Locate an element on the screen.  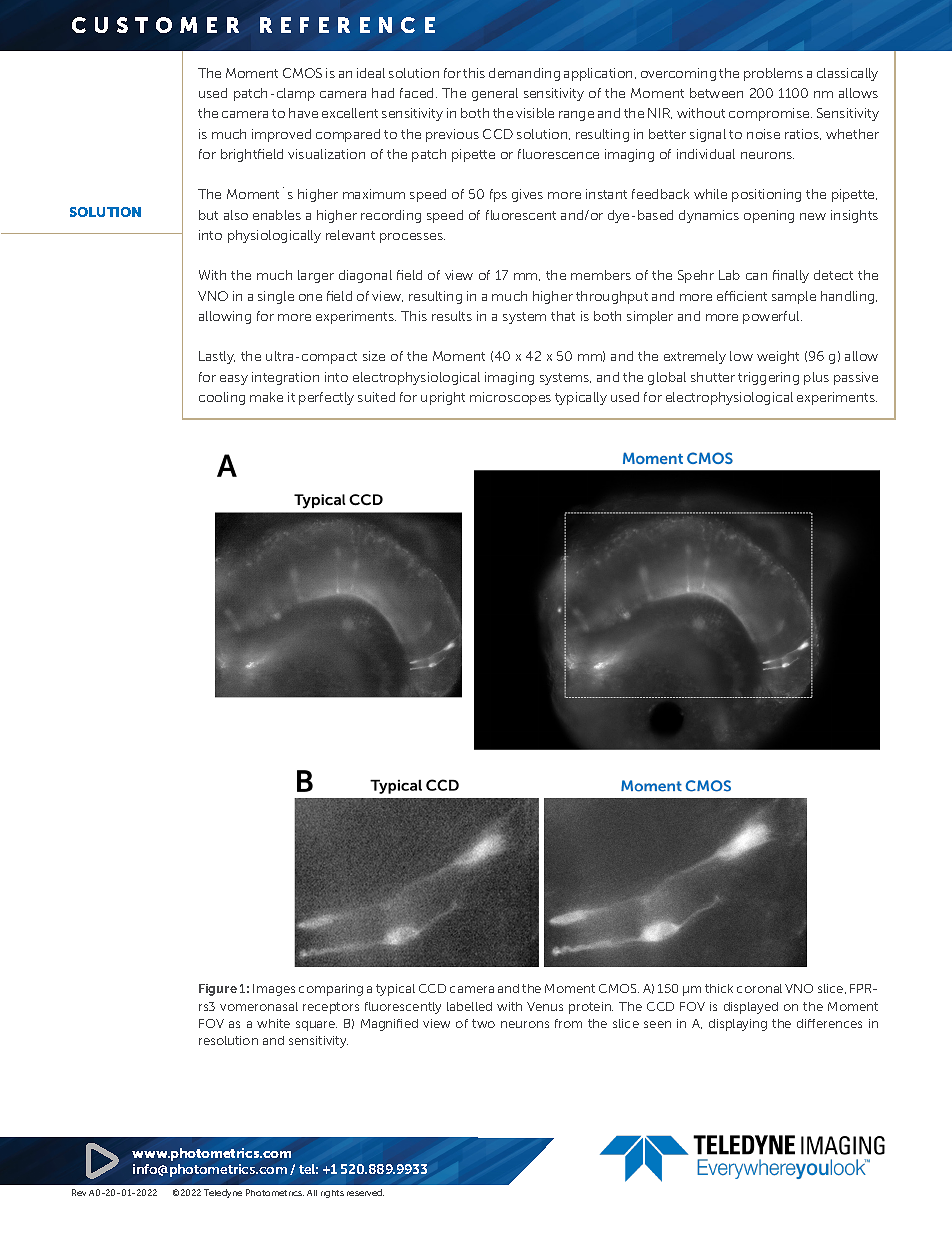
labelled is located at coordinates (469, 1006).
